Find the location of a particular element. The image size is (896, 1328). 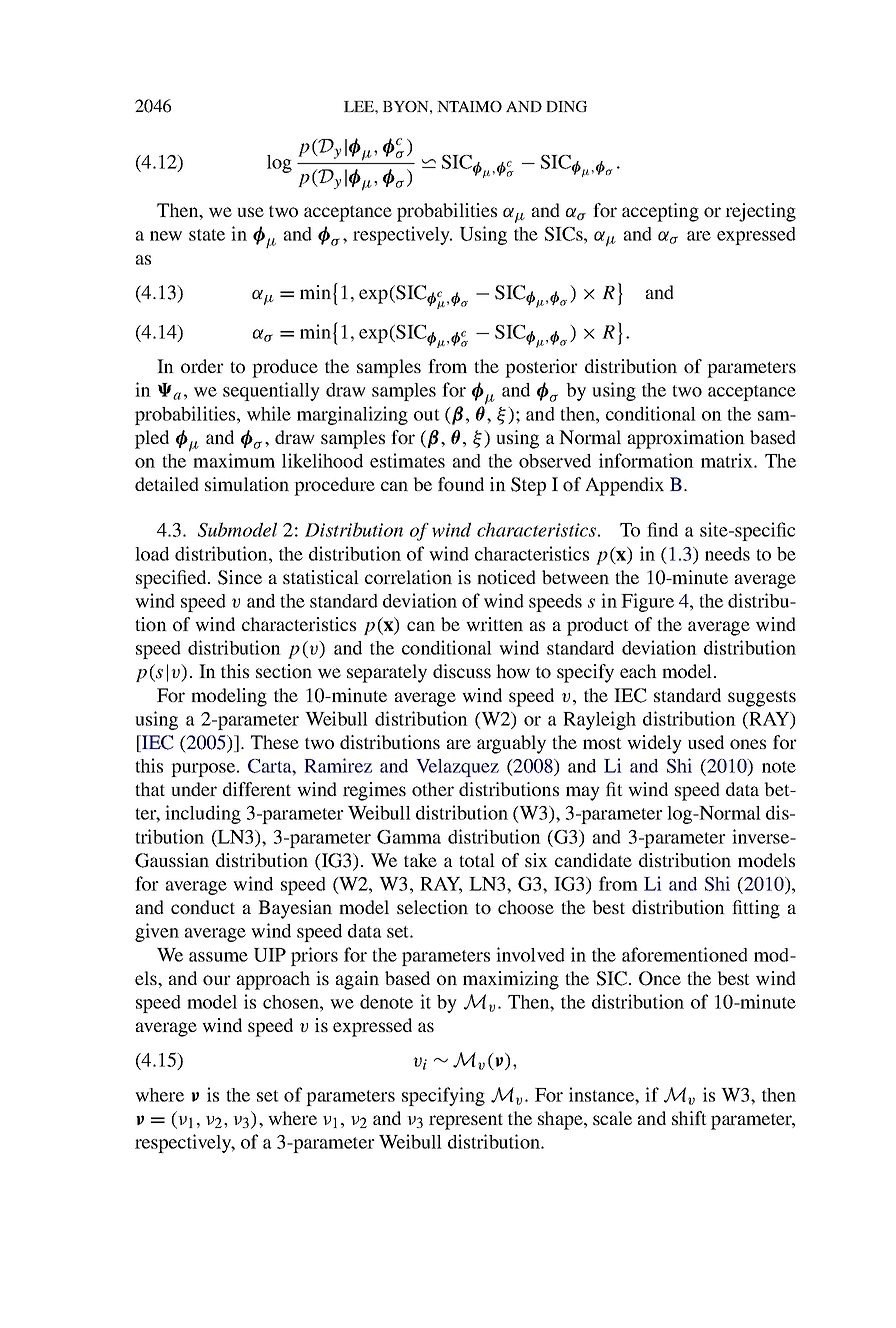

state is located at coordinates (207, 235).
